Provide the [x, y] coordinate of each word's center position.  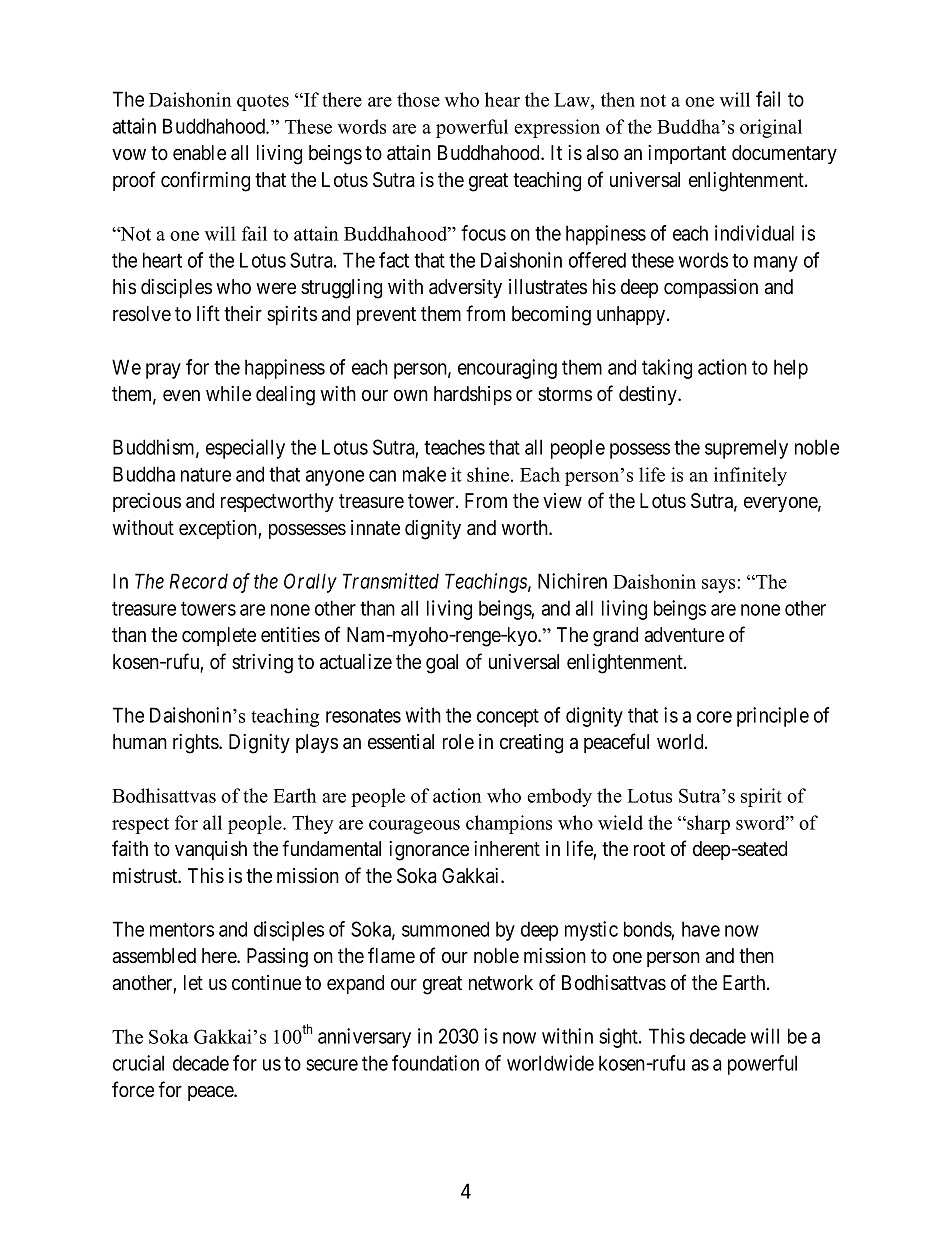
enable [199, 153]
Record [199, 581]
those [418, 99]
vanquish [211, 850]
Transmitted [391, 581]
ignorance [429, 851]
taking [667, 369]
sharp [707, 824]
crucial [138, 1063]
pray [163, 371]
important [687, 154]
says [718, 586]
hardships [473, 395]
